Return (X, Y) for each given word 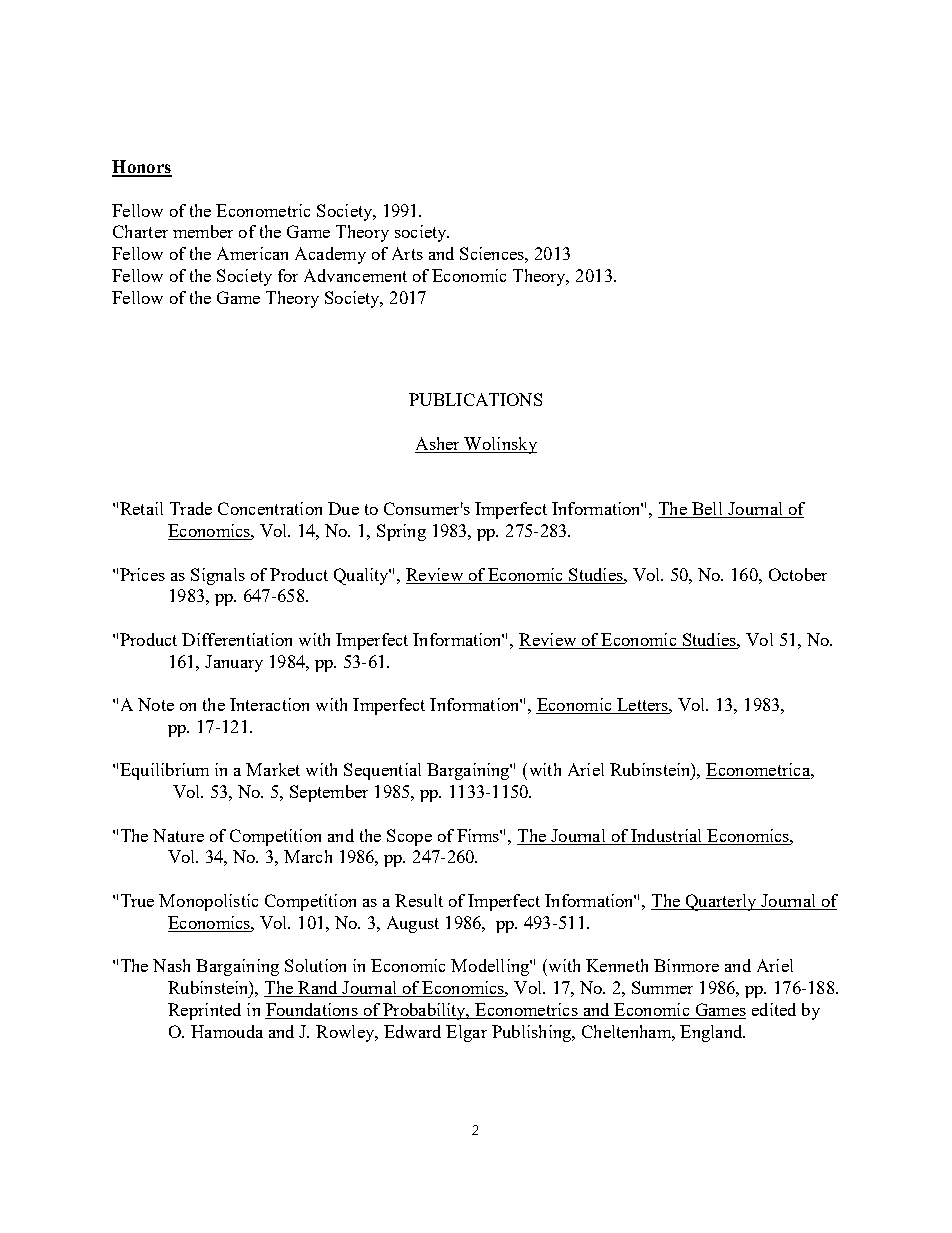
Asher (438, 445)
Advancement (355, 275)
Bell (707, 510)
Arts (407, 253)
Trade (191, 508)
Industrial (666, 835)
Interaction (269, 704)
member (203, 231)
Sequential (382, 771)
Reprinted (204, 1011)
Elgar (466, 1033)
